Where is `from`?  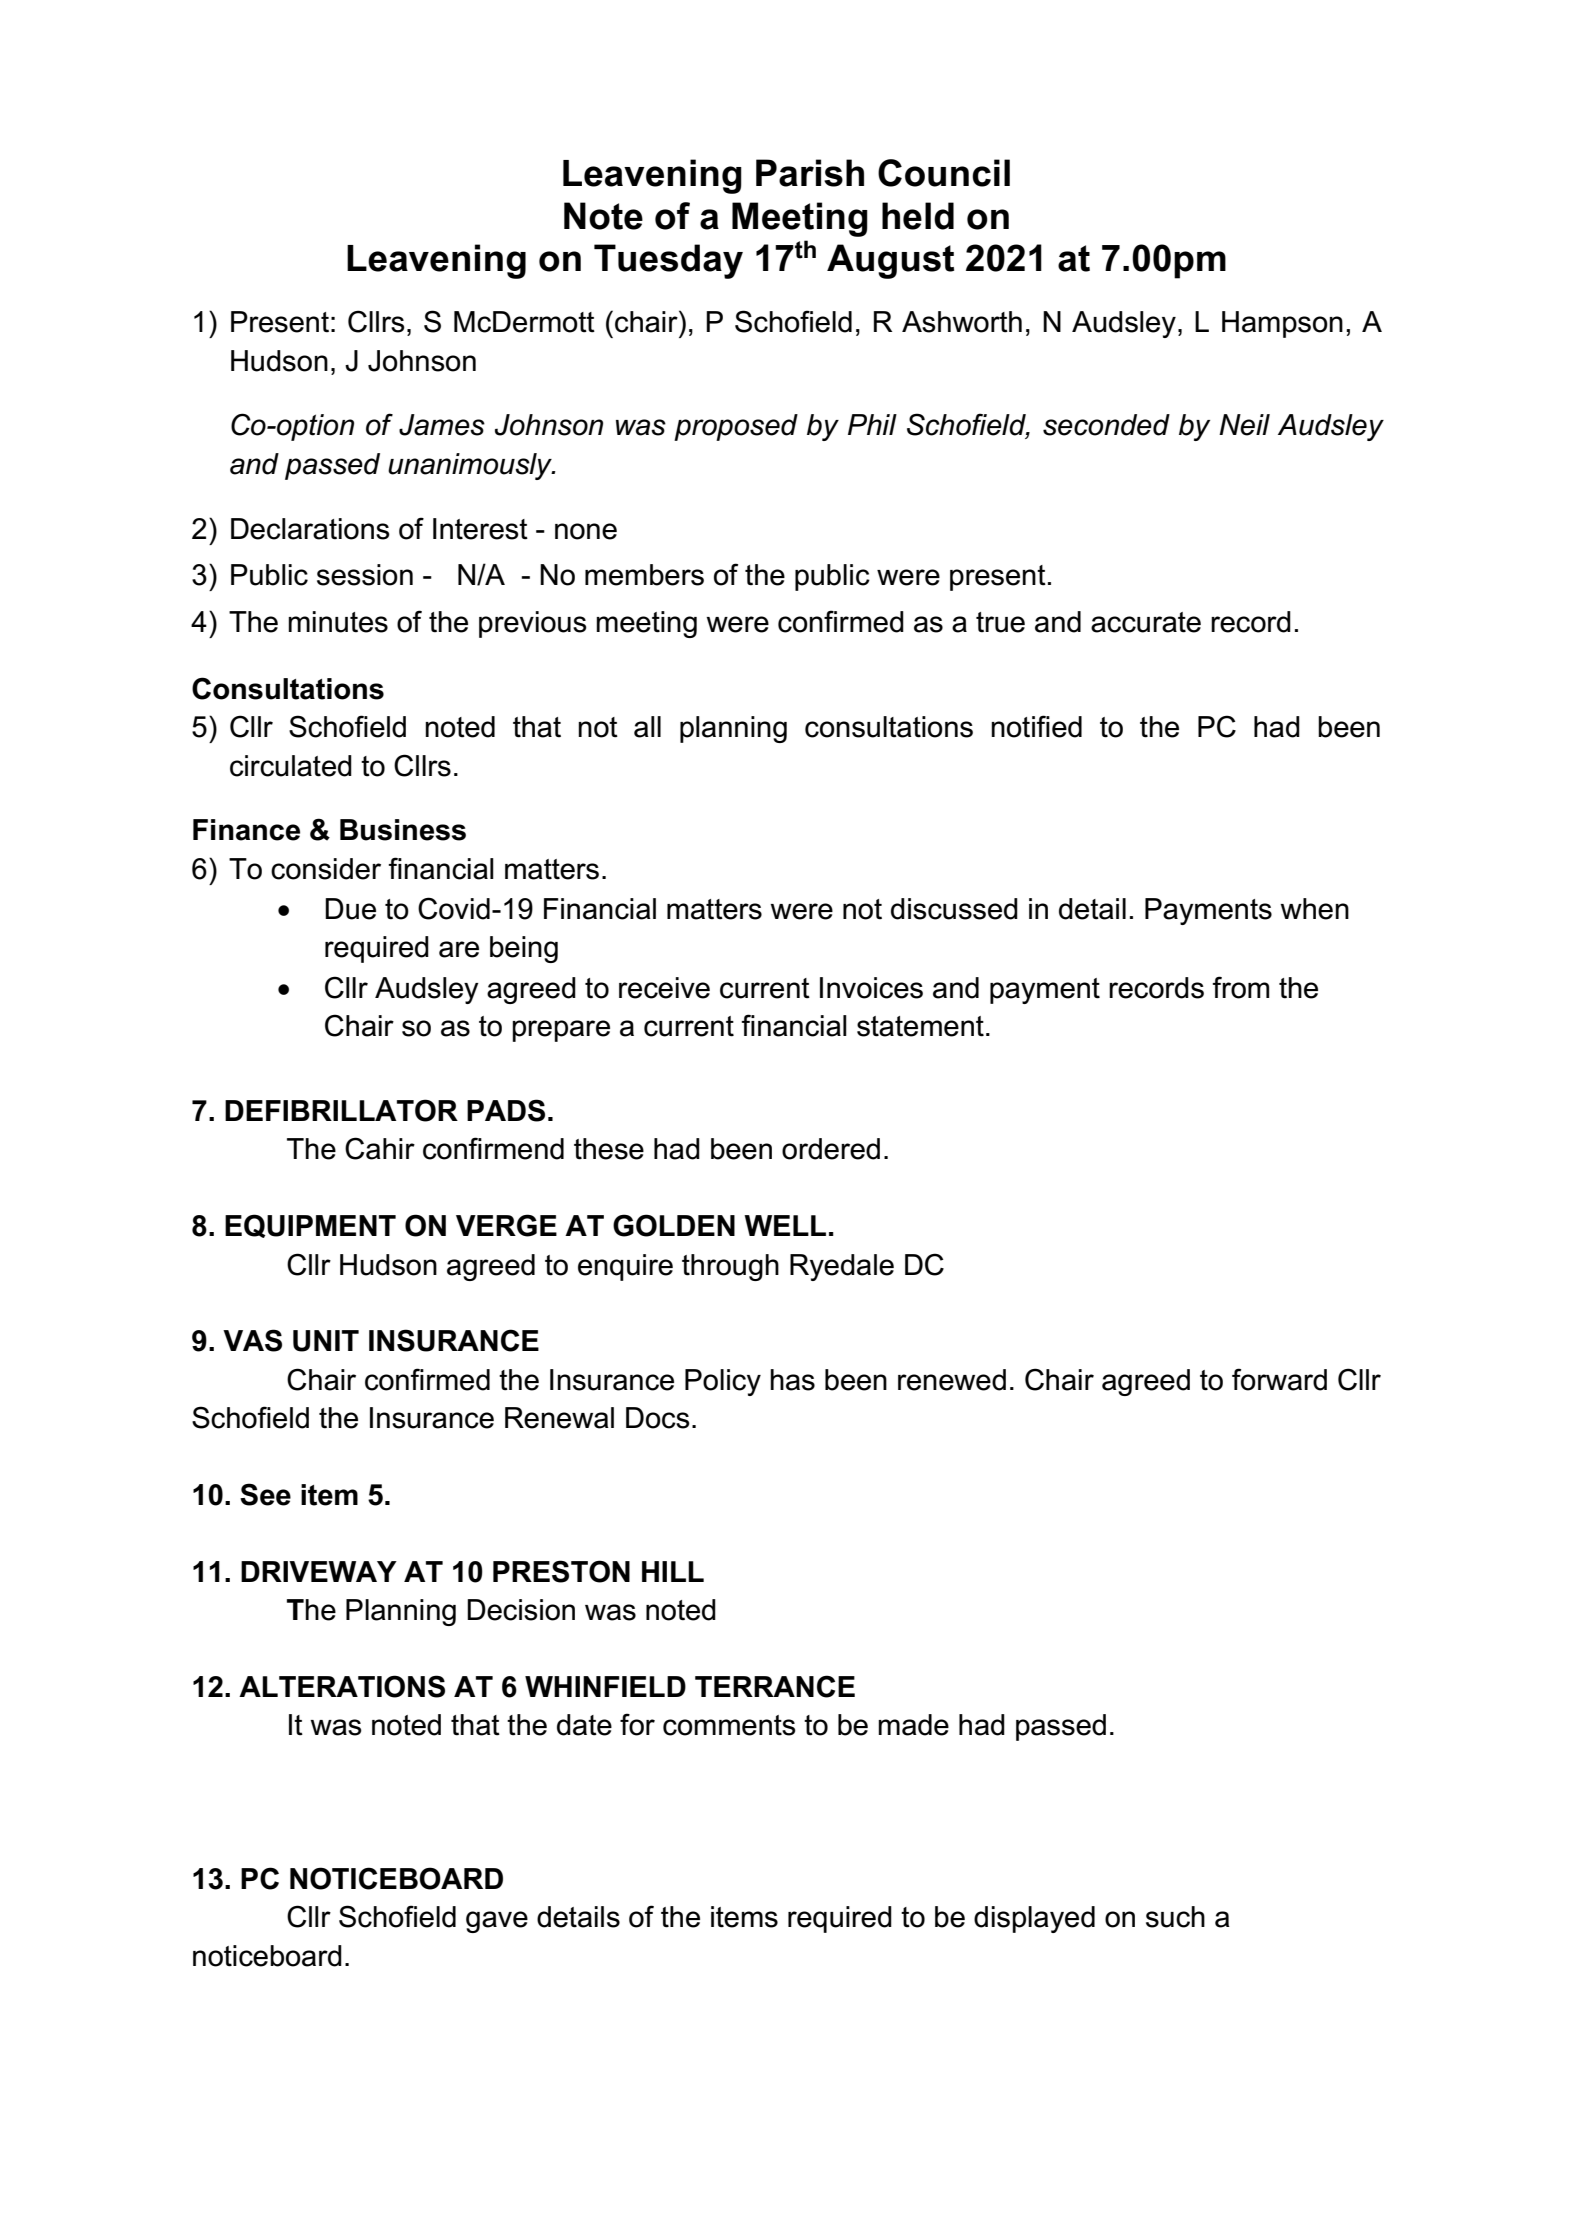 from is located at coordinates (1240, 987).
